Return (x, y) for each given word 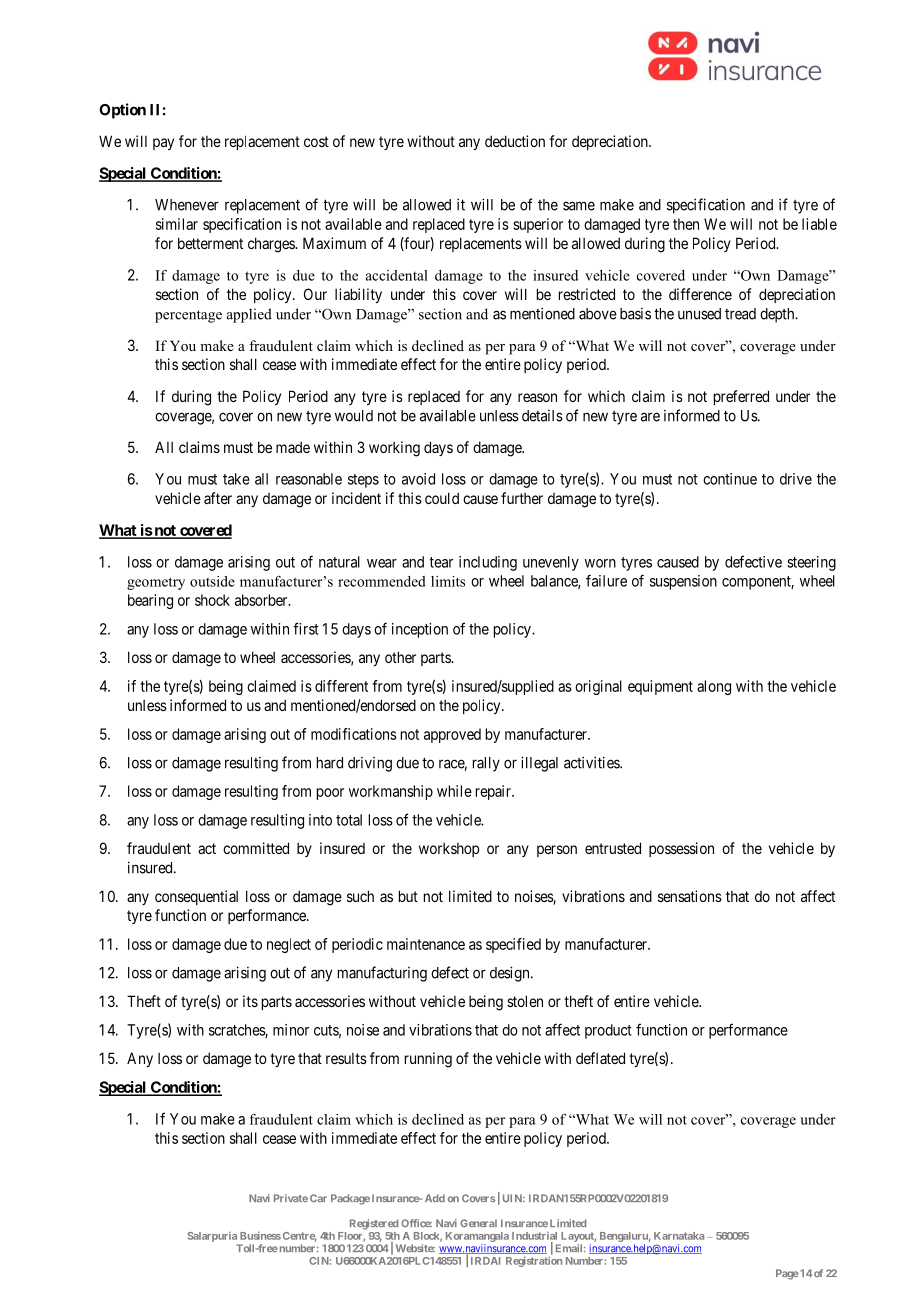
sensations (690, 896)
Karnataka (679, 1236)
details (542, 416)
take (236, 479)
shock (212, 600)
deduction (515, 141)
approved (452, 735)
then (686, 224)
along (714, 687)
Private (291, 1198)
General (478, 1223)
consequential (196, 897)
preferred (741, 397)
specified (513, 945)
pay (163, 144)
